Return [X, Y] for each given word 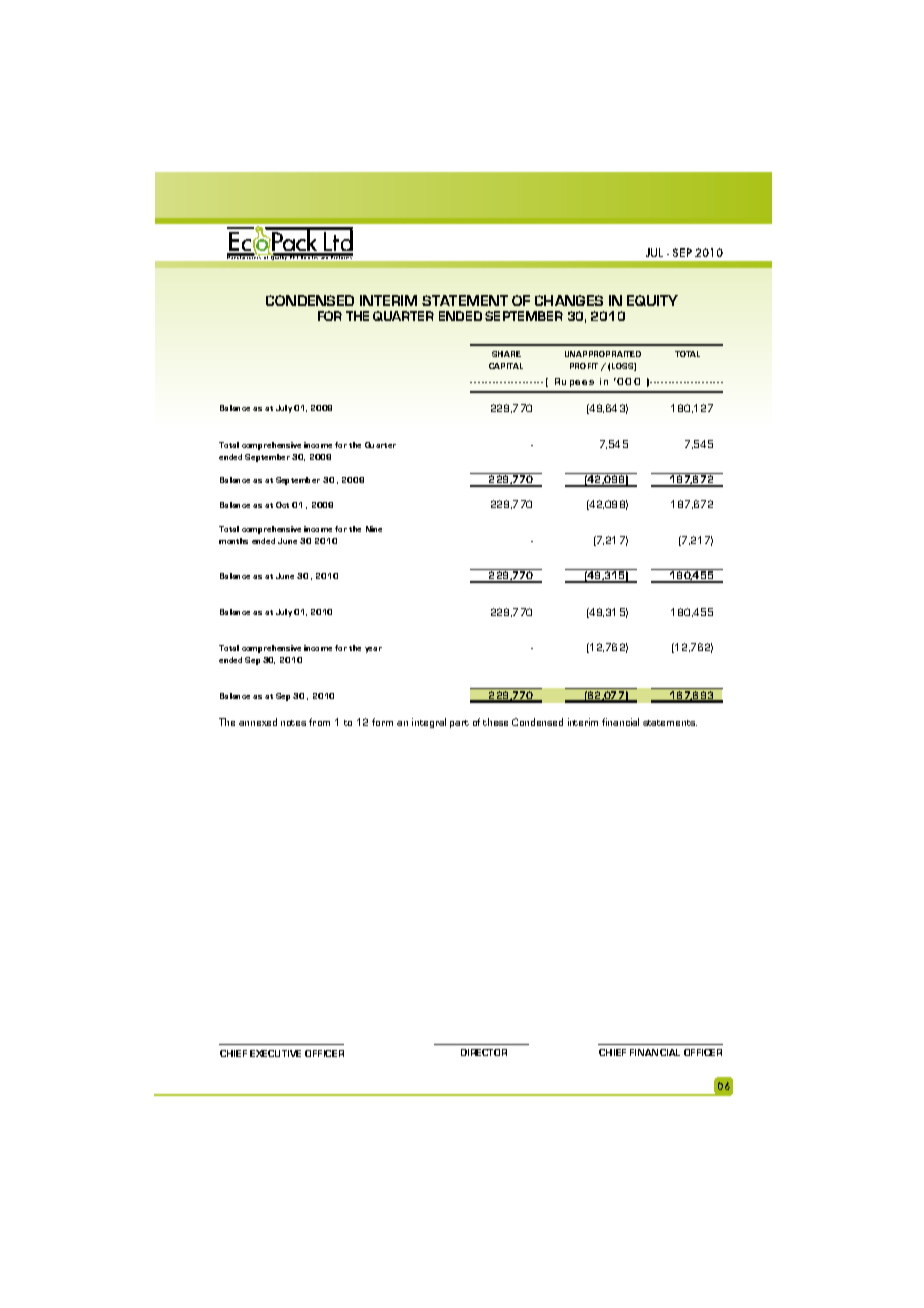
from [319, 722]
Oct [282, 505]
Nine [374, 529]
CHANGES [569, 300]
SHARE [506, 354]
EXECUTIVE [275, 1053]
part [459, 724]
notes [293, 723]
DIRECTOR [484, 1052]
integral [429, 723]
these [495, 722]
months [233, 541]
